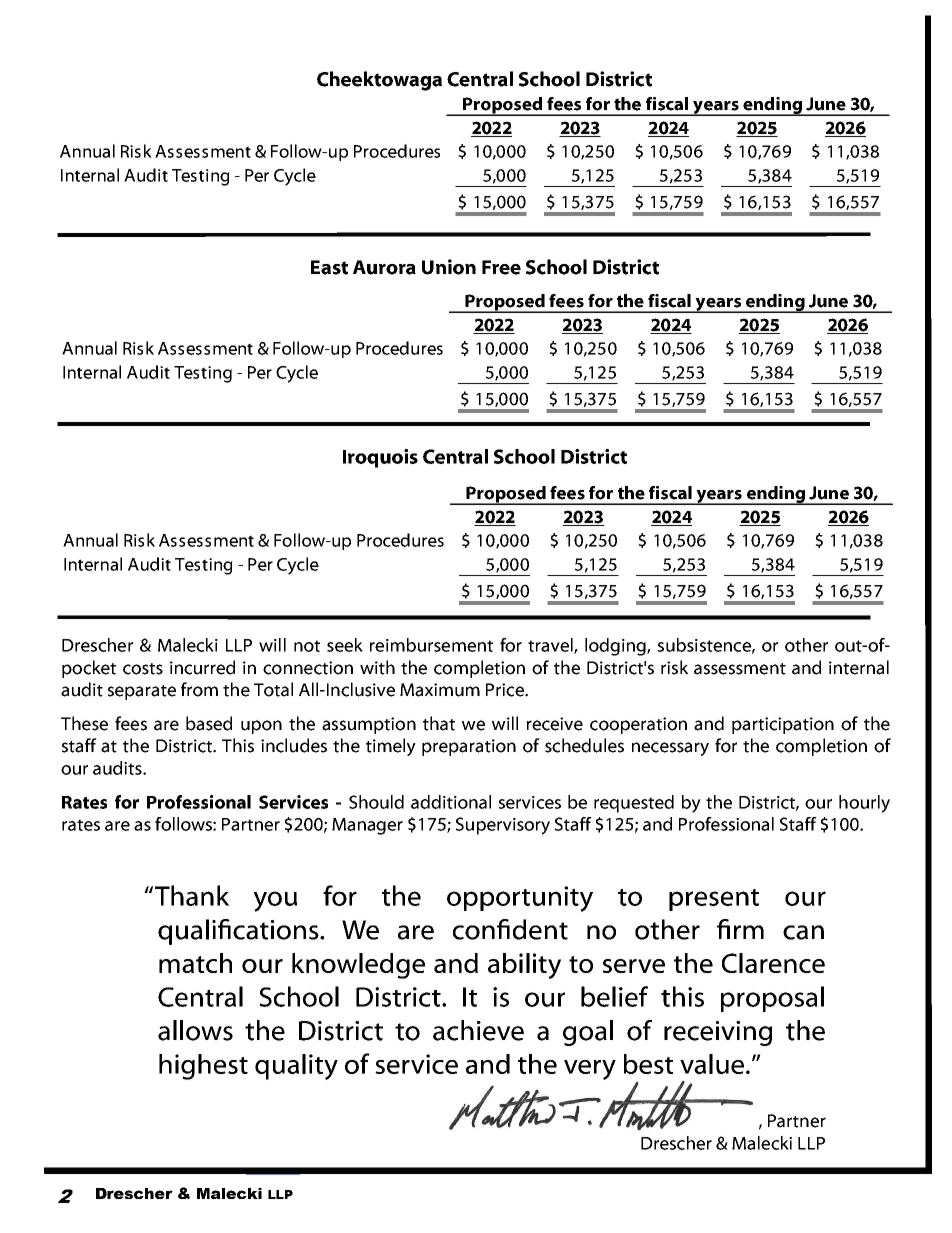 The image size is (952, 1233). I want to click on East, so click(329, 267).
